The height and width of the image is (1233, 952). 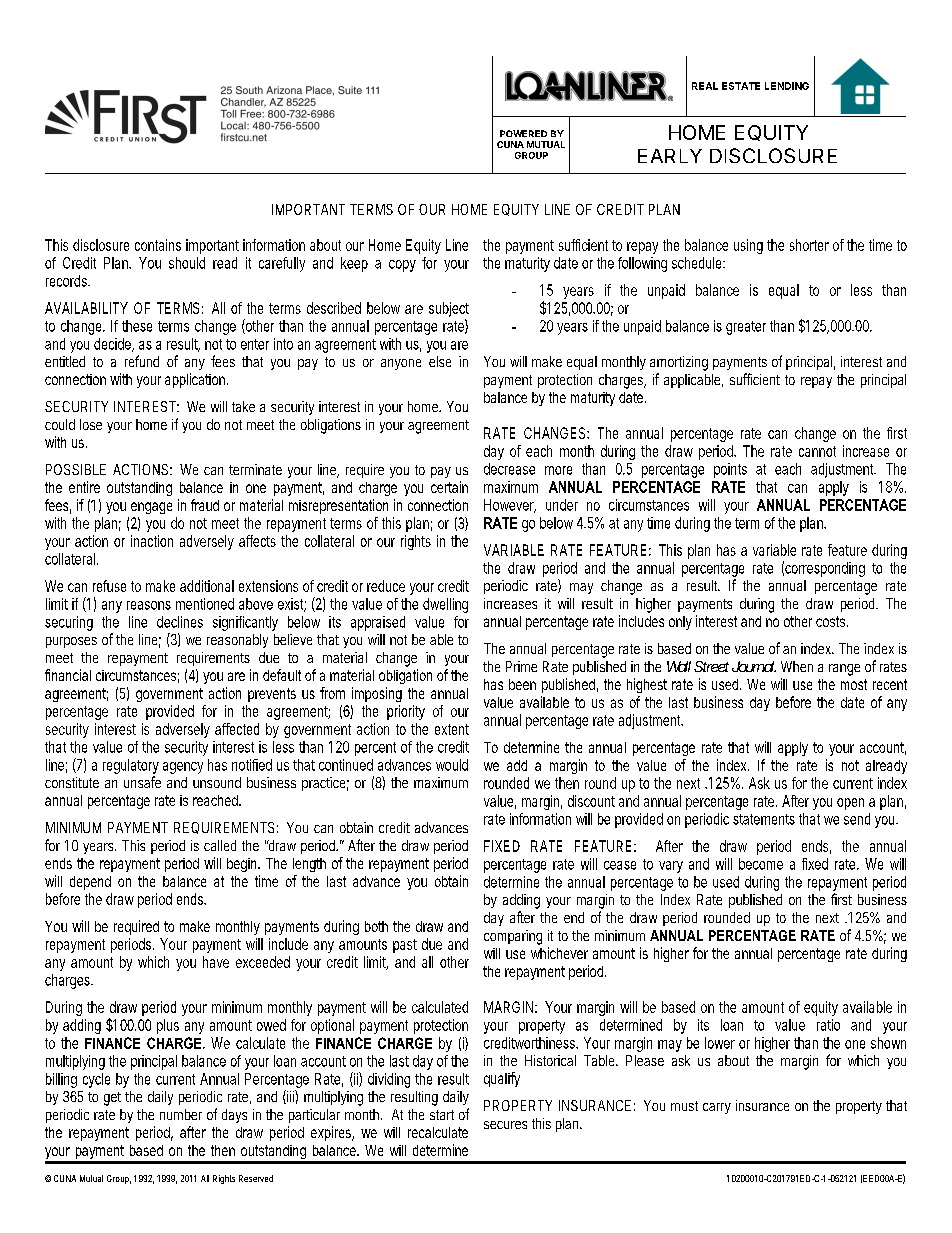 What do you see at coordinates (158, 245) in the image?
I see `contains` at bounding box center [158, 245].
